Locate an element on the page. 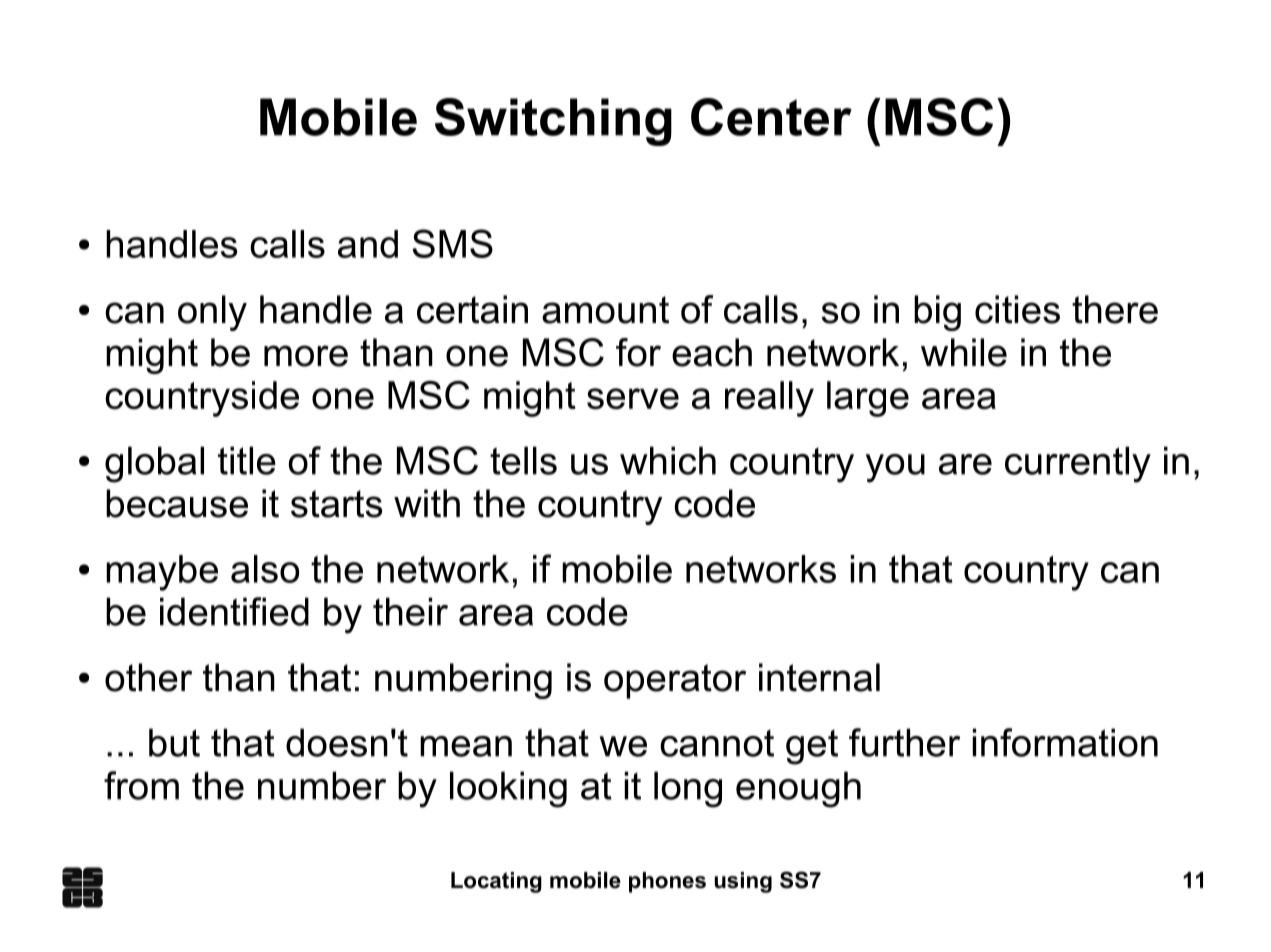 The height and width of the image is (952, 1271). big is located at coordinates (937, 313).
